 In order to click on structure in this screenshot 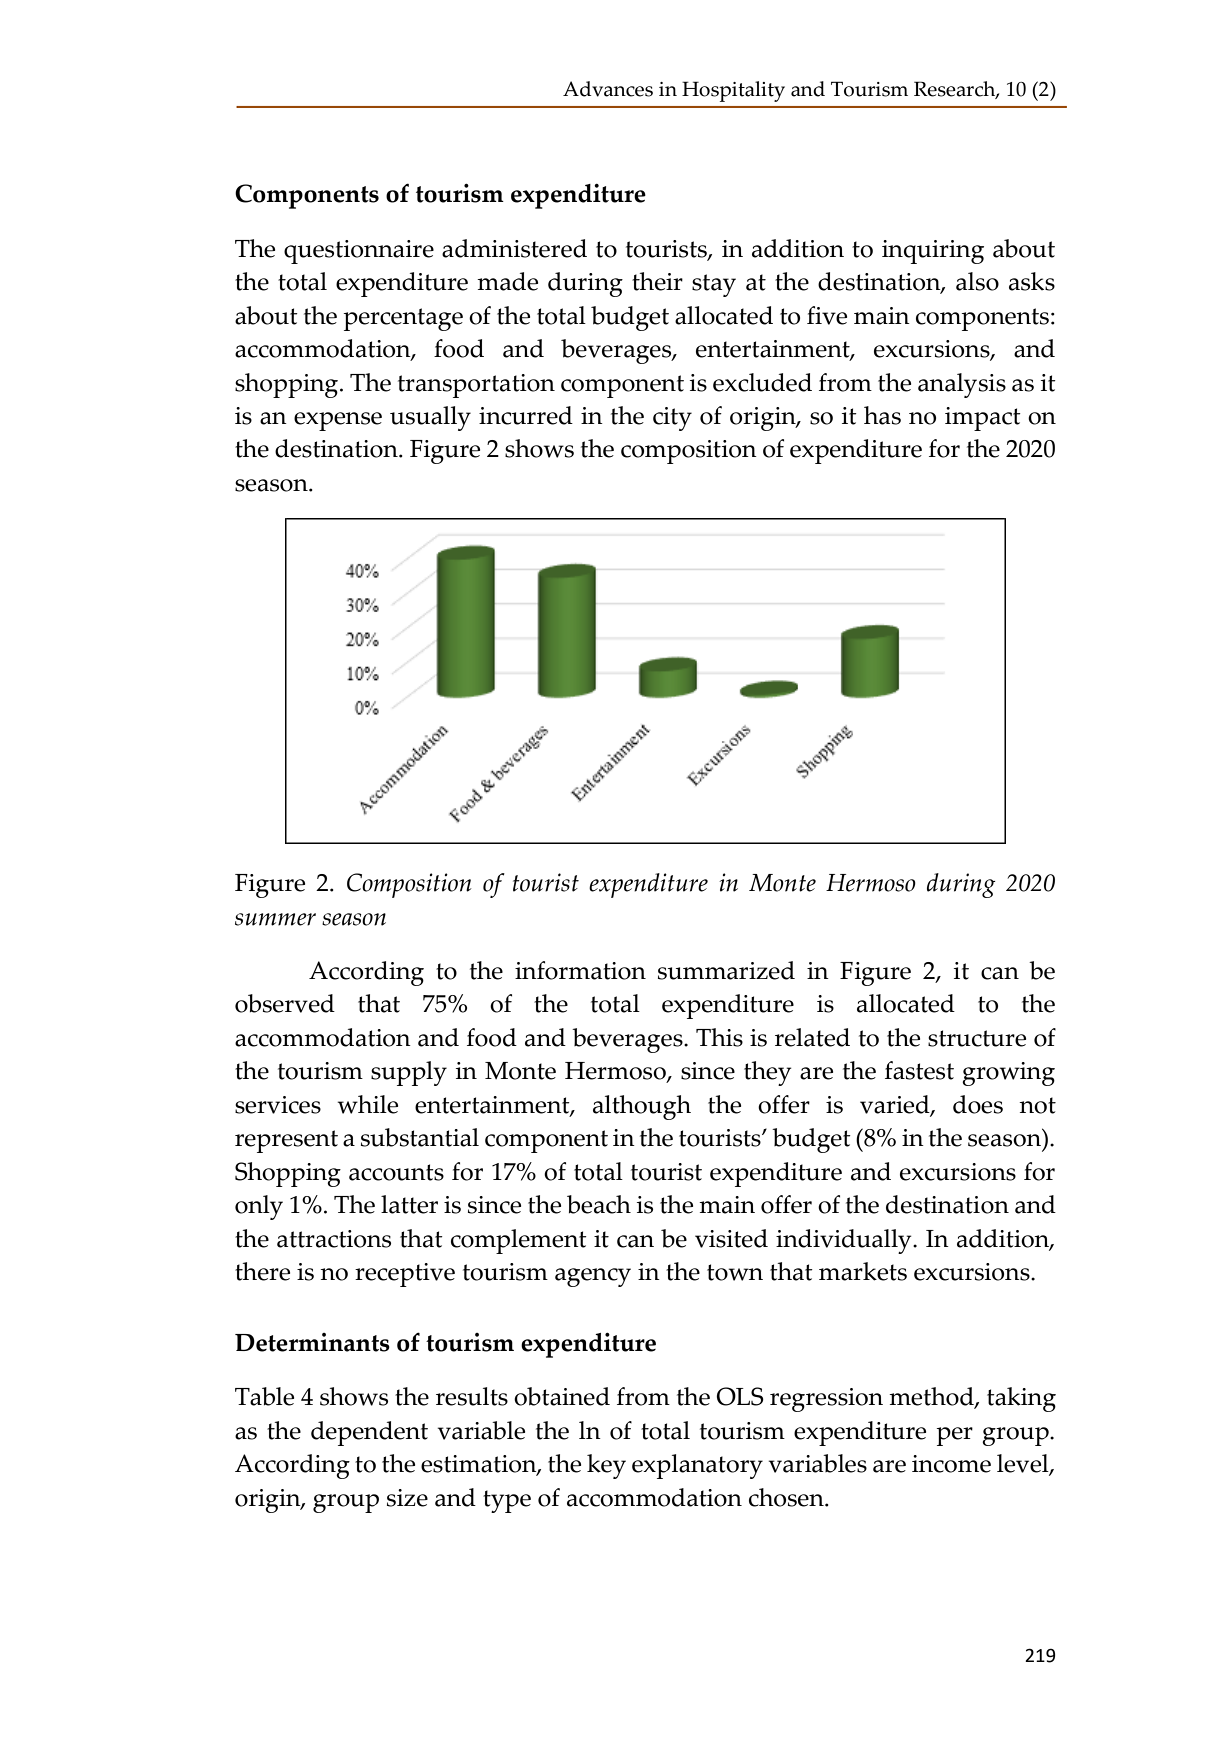, I will do `click(977, 1038)`.
